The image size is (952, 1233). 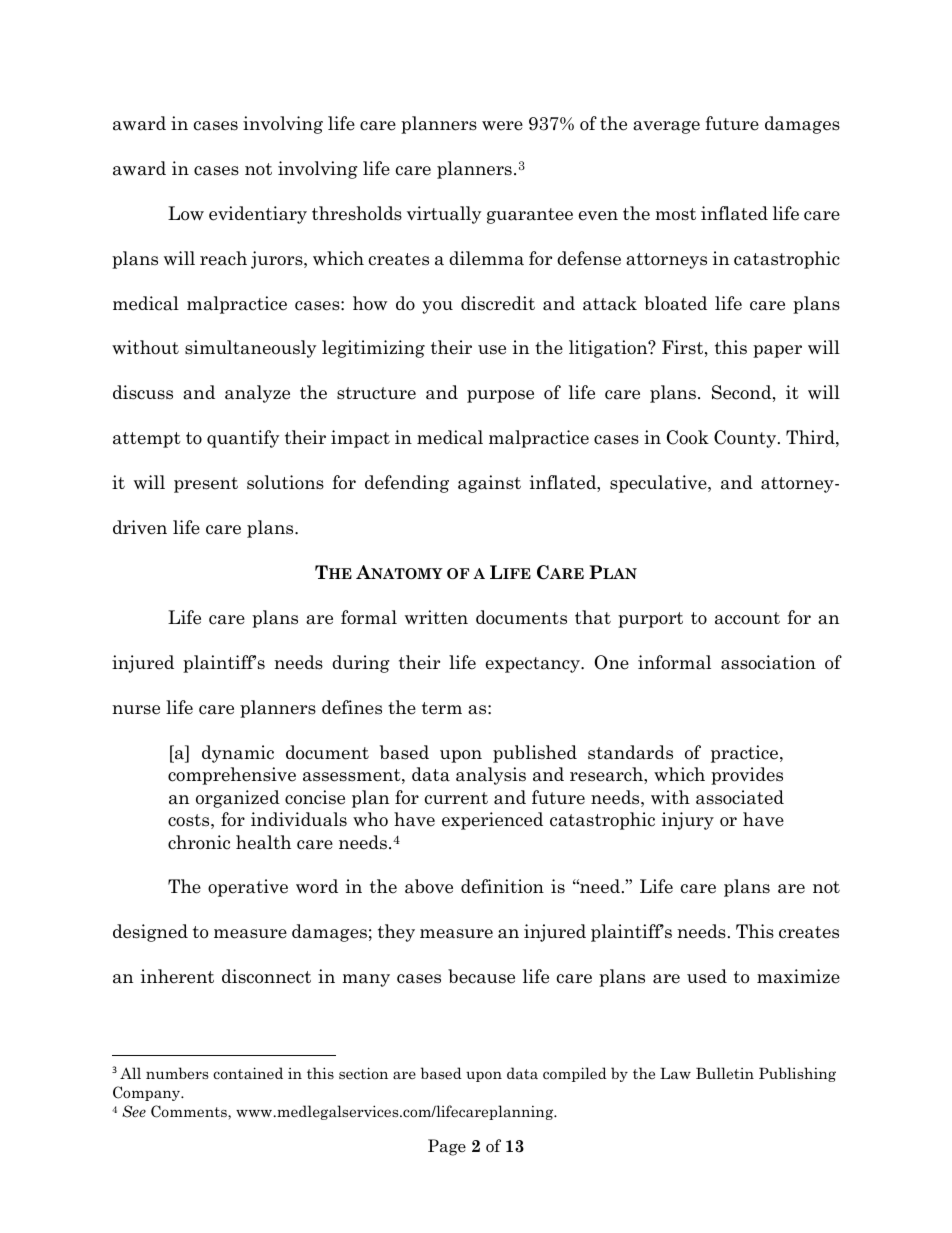 I want to click on Cook, so click(x=688, y=437).
